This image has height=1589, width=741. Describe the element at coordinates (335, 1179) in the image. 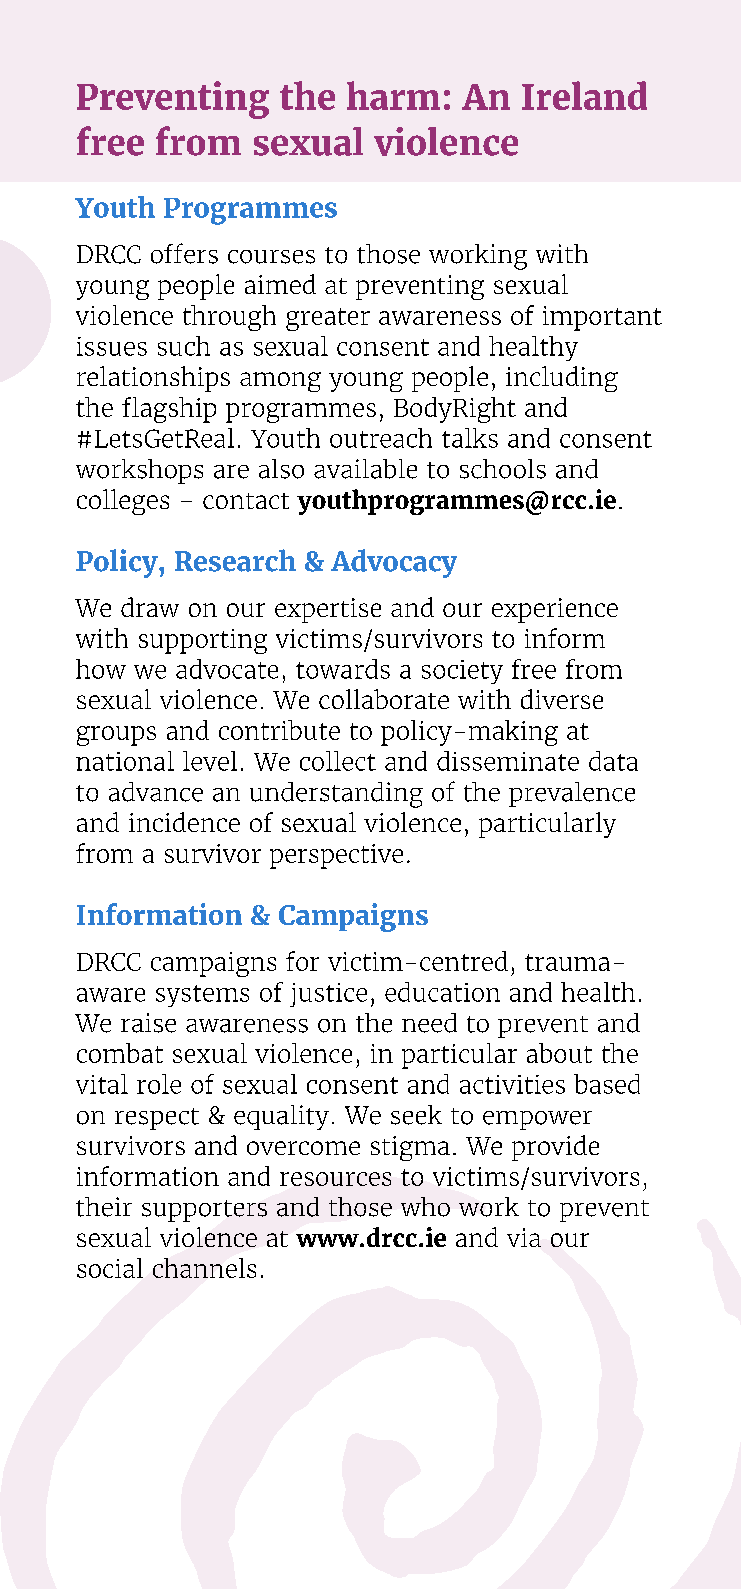

I see `resources` at that location.
